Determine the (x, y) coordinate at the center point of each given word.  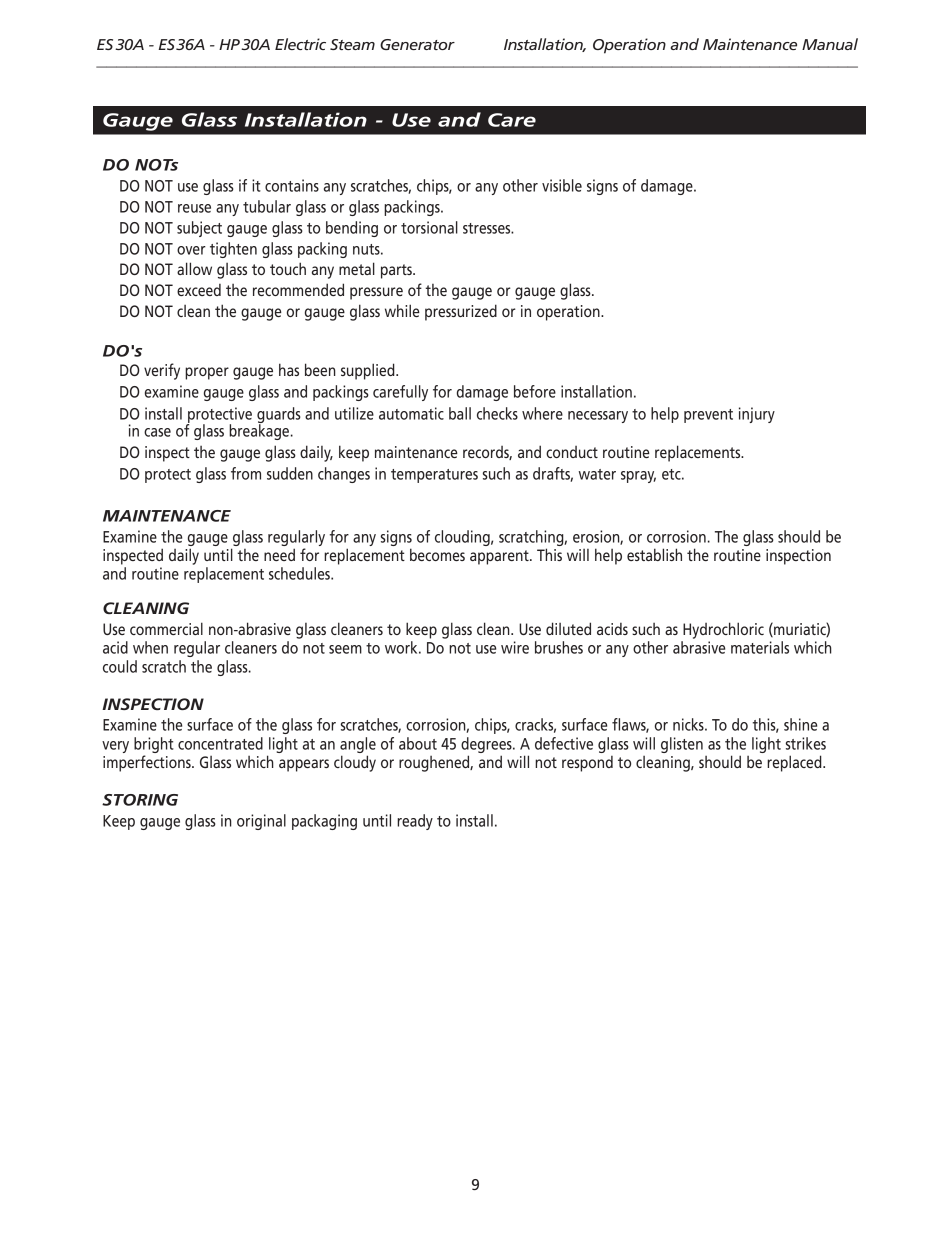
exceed (199, 290)
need (279, 554)
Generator (417, 44)
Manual (830, 44)
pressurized (461, 312)
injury (757, 415)
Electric (300, 44)
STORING (140, 800)
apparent (500, 557)
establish (654, 554)
